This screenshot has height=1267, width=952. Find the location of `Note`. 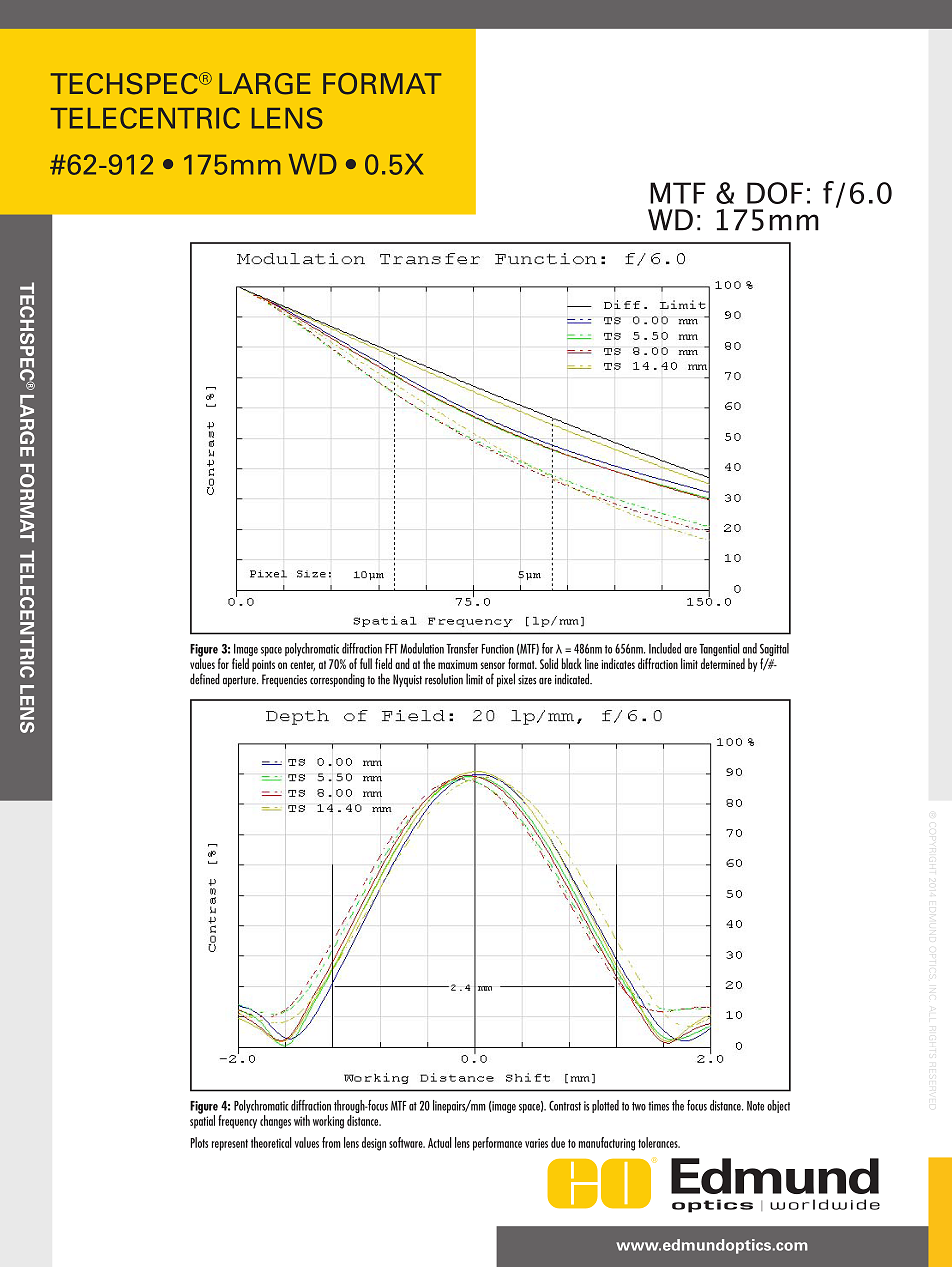

Note is located at coordinates (755, 1106).
